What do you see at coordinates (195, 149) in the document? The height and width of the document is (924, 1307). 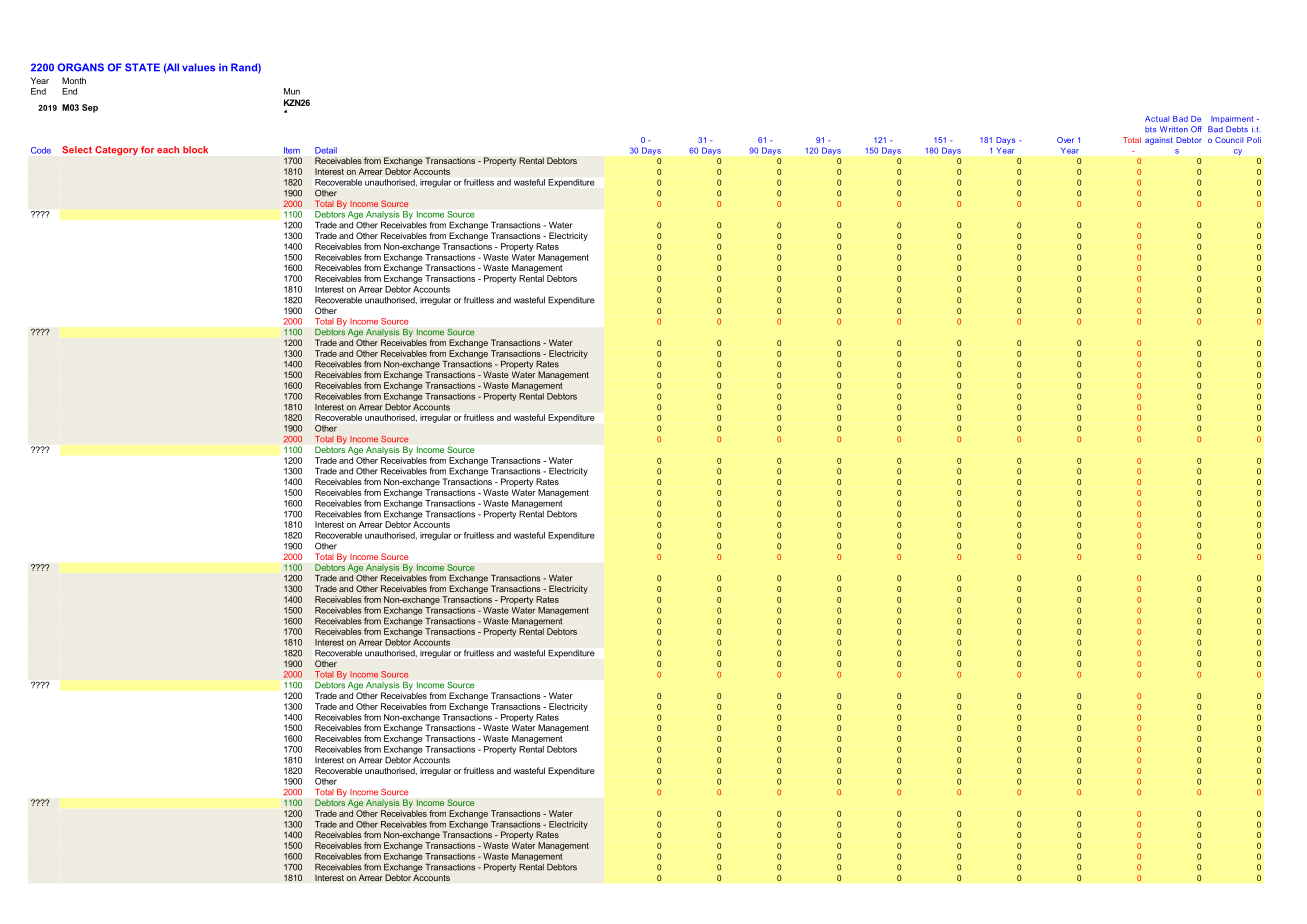 I see `block` at bounding box center [195, 149].
